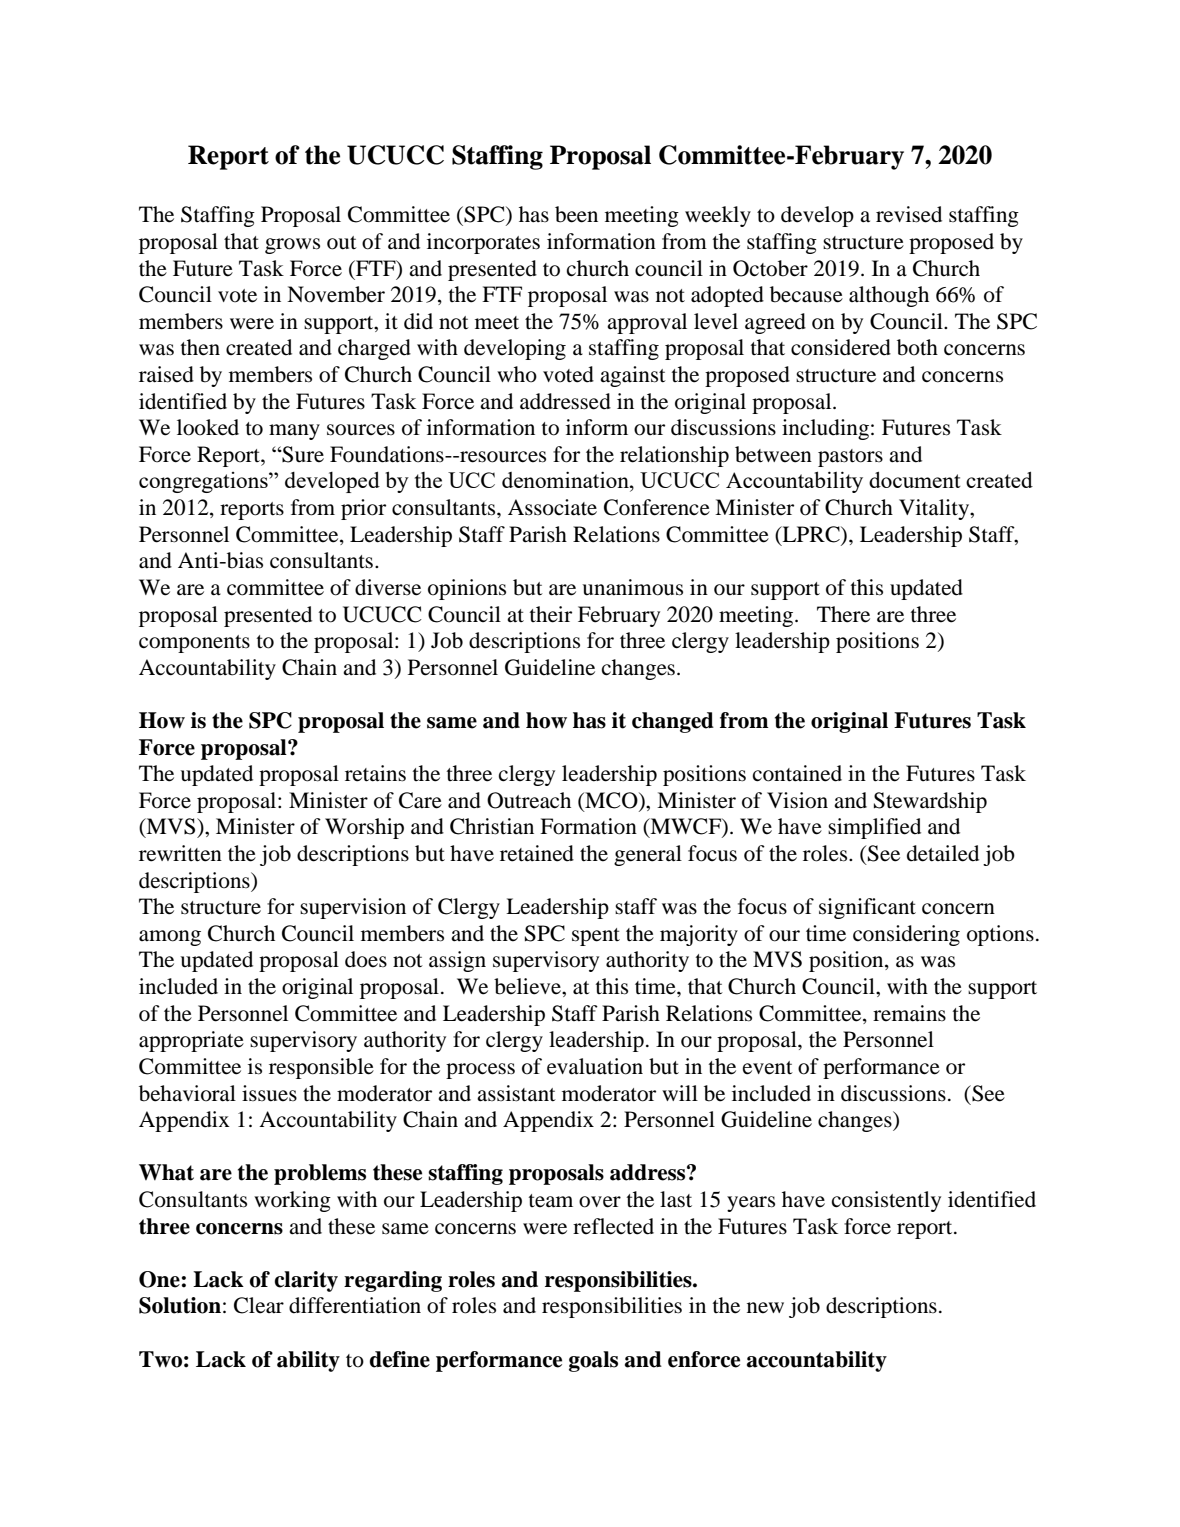  I want to click on Clear, so click(259, 1305).
